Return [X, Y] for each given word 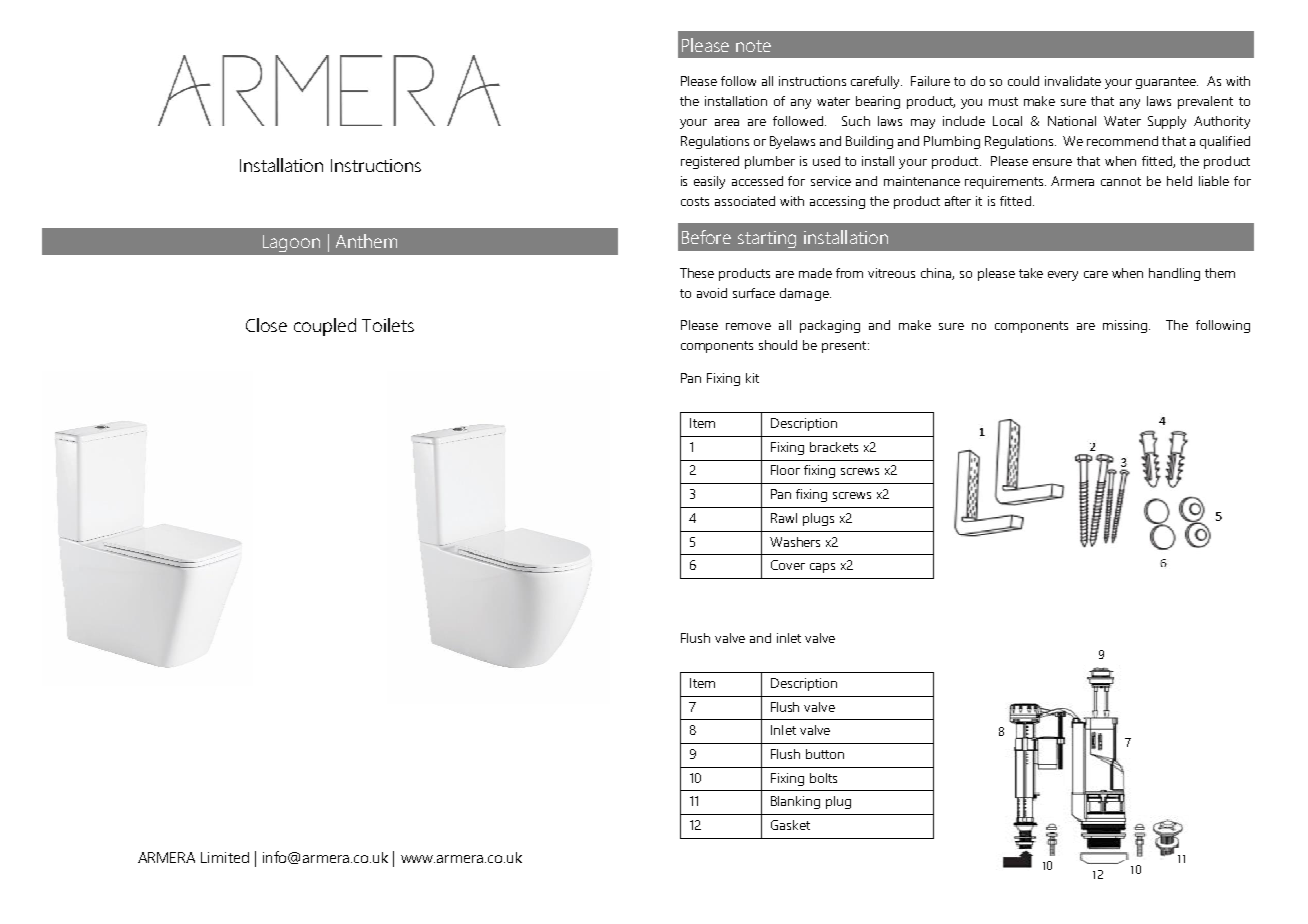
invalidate [1073, 81]
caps [822, 568]
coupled [325, 327]
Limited [225, 857]
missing [1125, 326]
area [727, 122]
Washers [795, 542]
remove [748, 326]
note [753, 46]
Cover [788, 565]
